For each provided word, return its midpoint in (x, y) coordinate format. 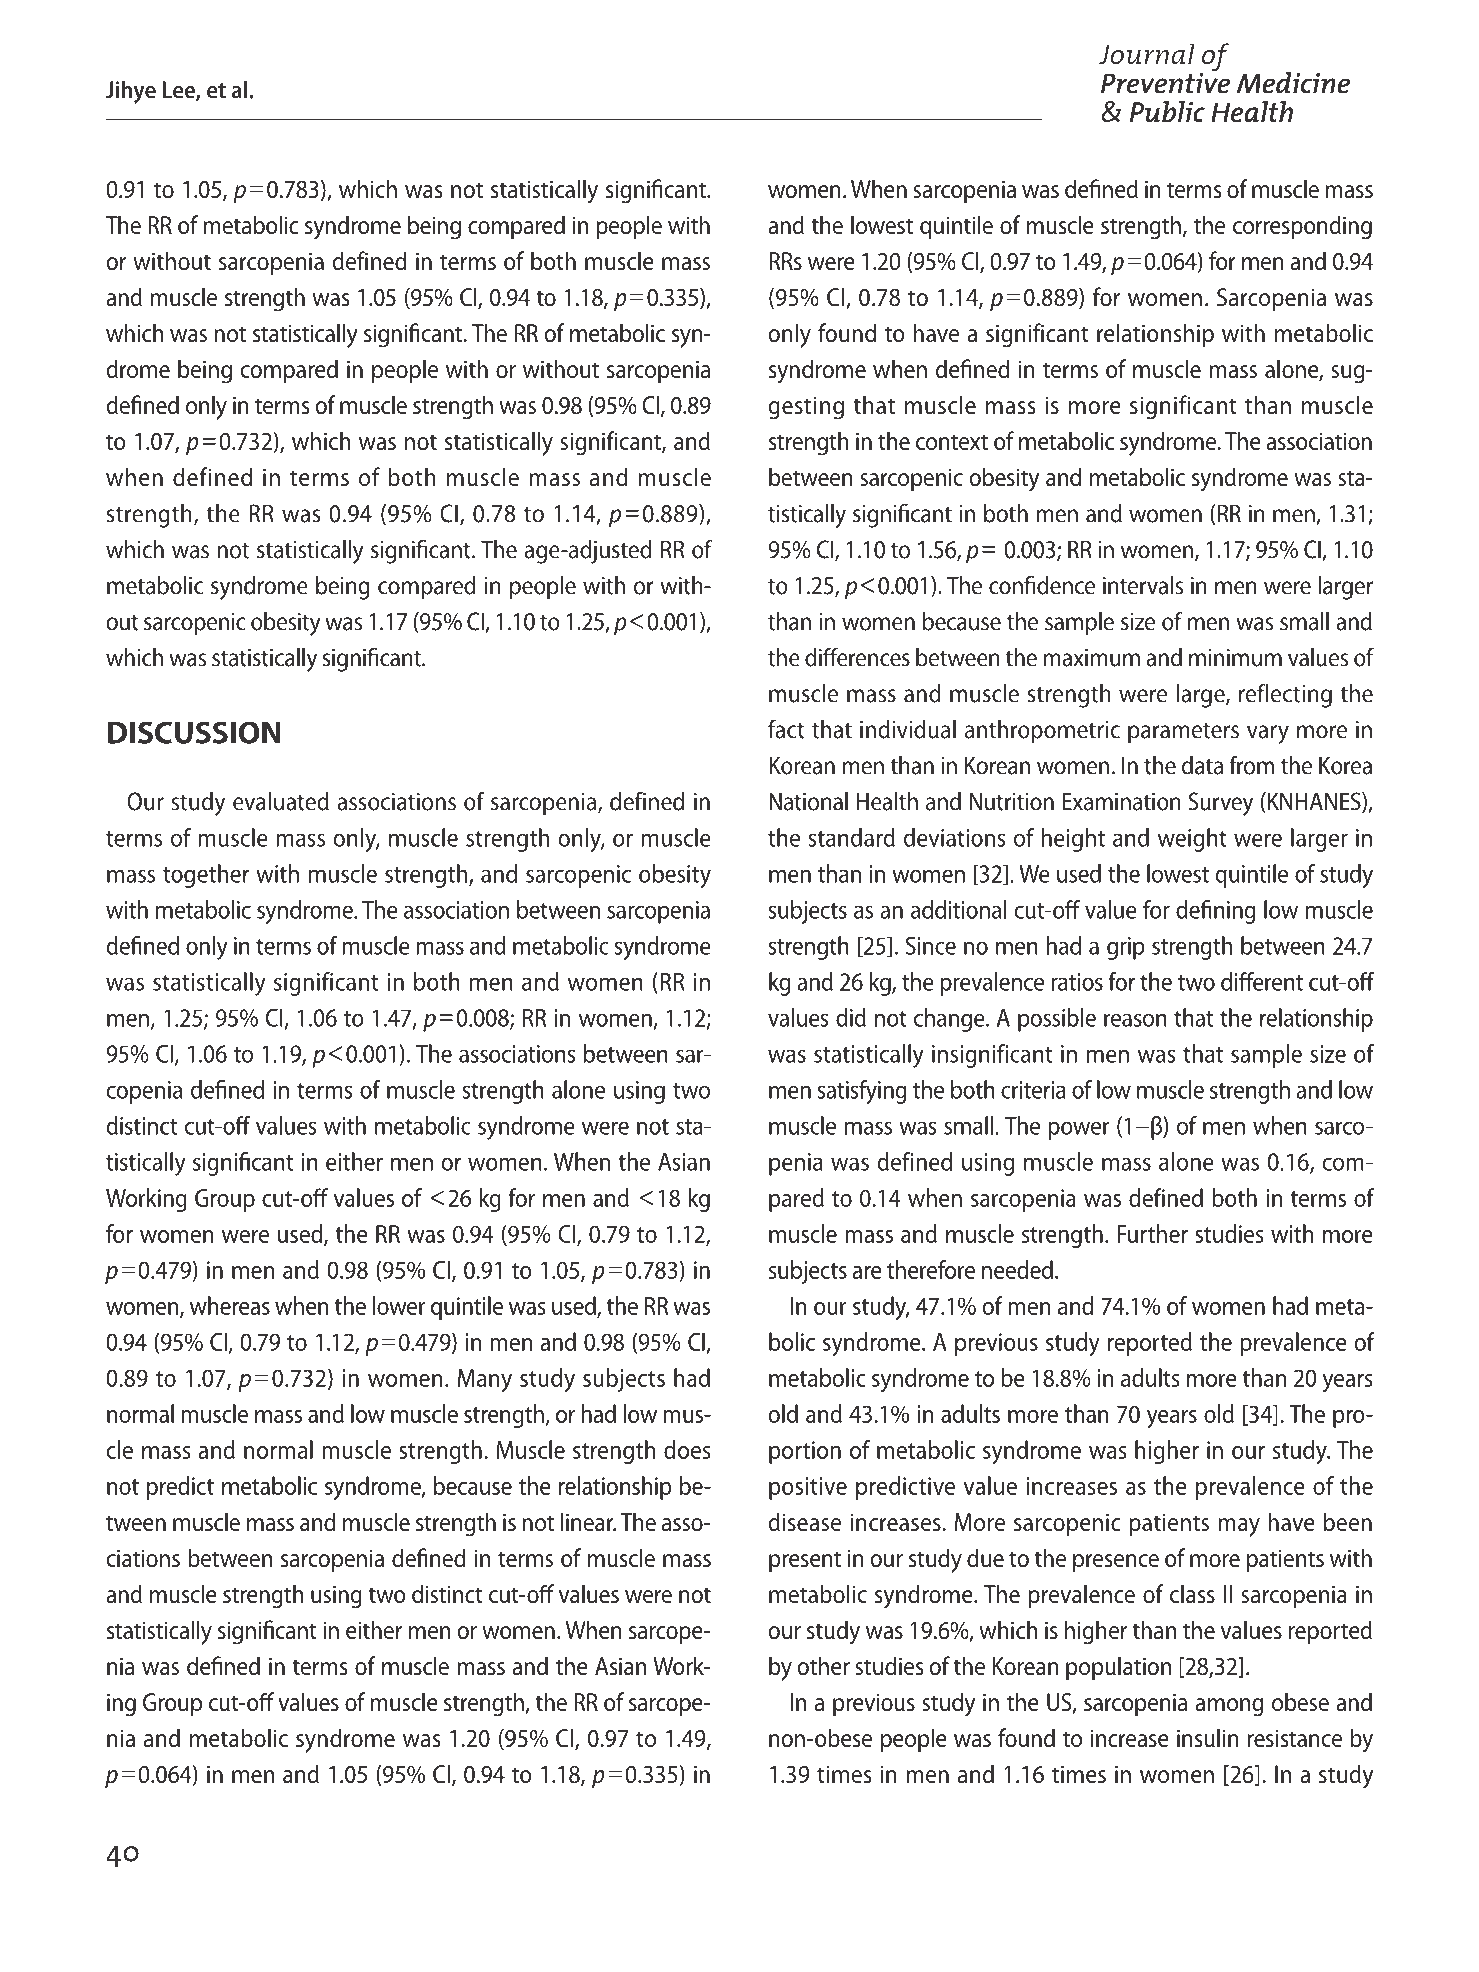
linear (588, 1521)
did (851, 1017)
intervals (1143, 585)
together (206, 876)
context (952, 442)
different (1262, 981)
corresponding (1302, 227)
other (823, 1665)
